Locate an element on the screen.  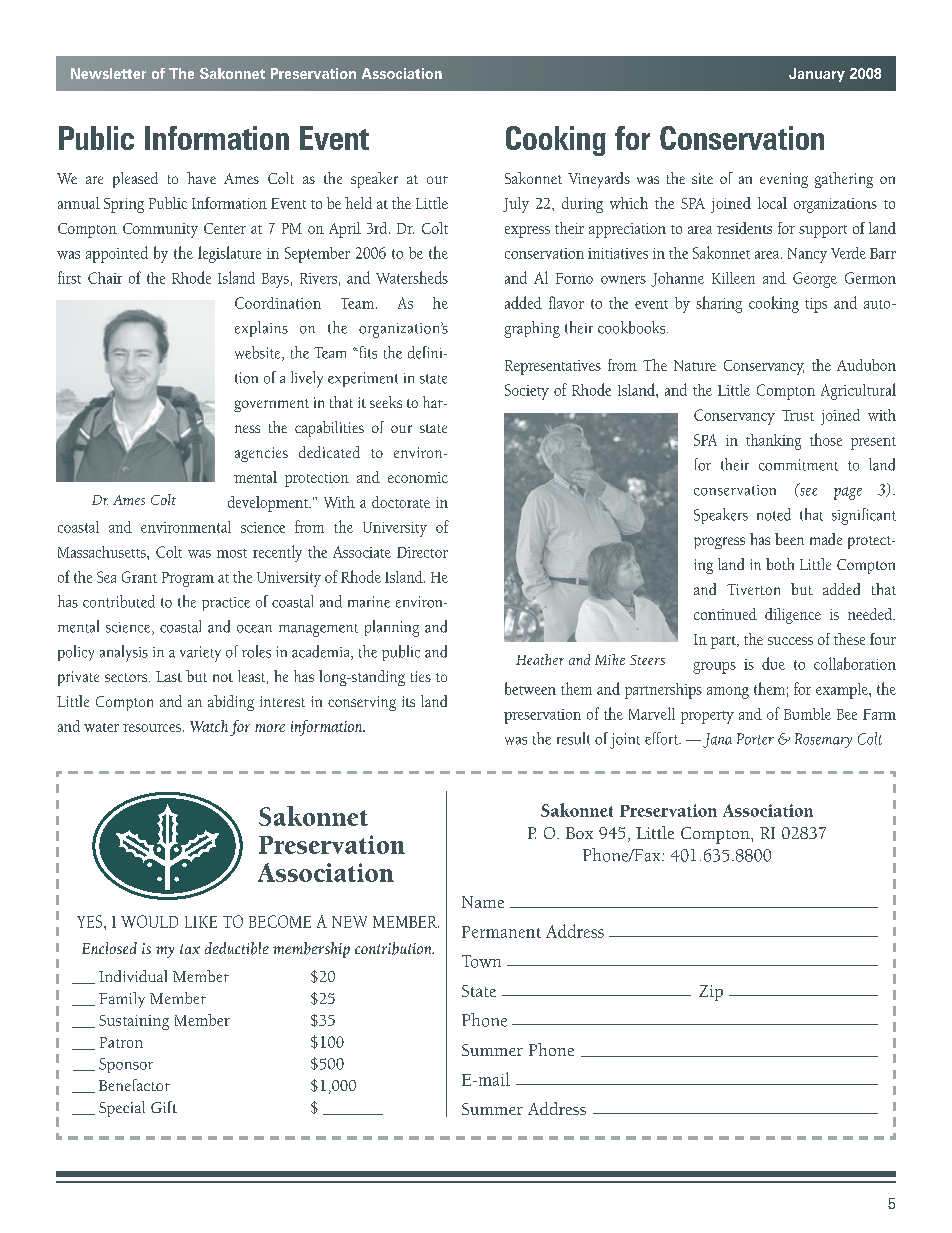
Program is located at coordinates (188, 579).
